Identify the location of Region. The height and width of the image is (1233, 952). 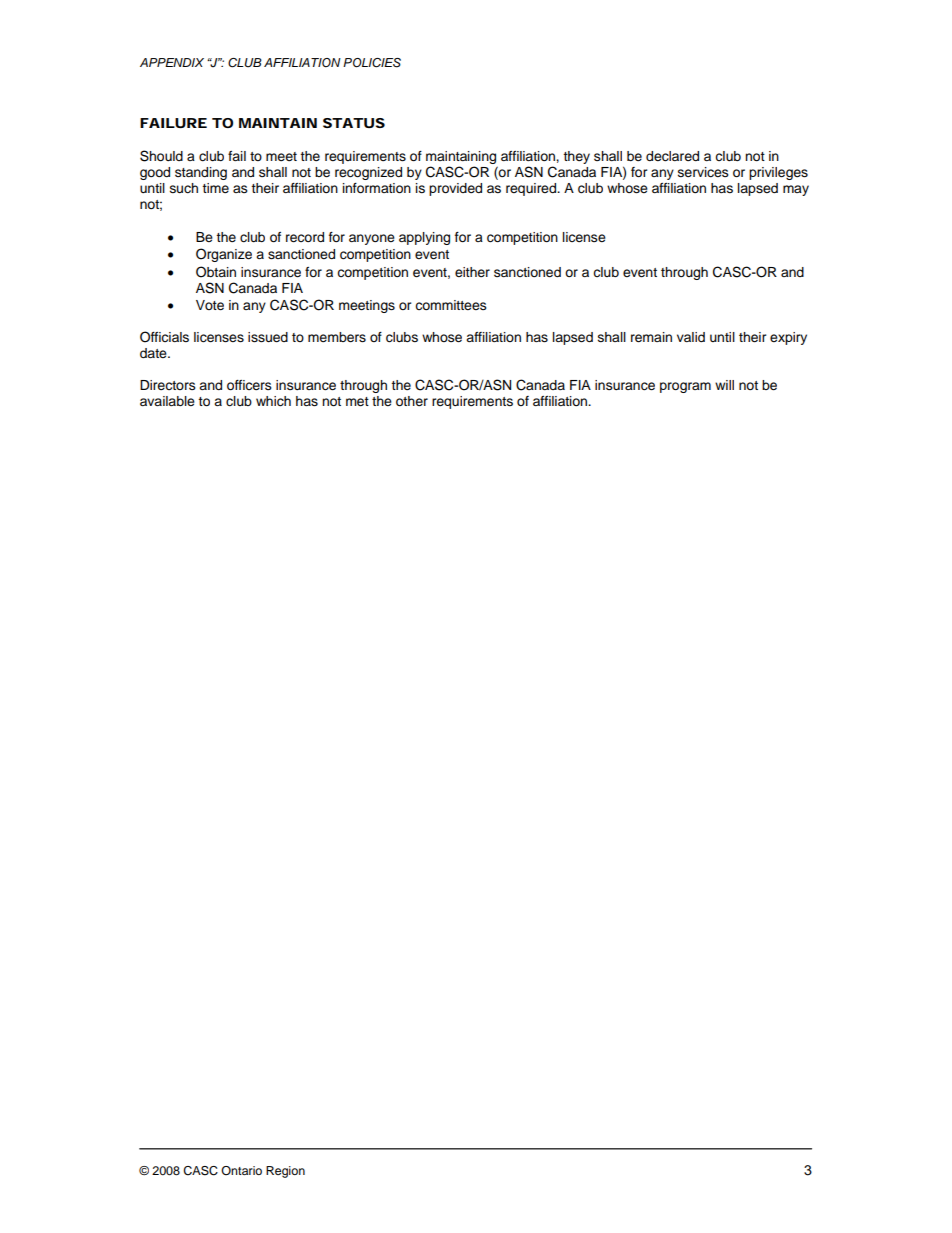
(285, 1172).
